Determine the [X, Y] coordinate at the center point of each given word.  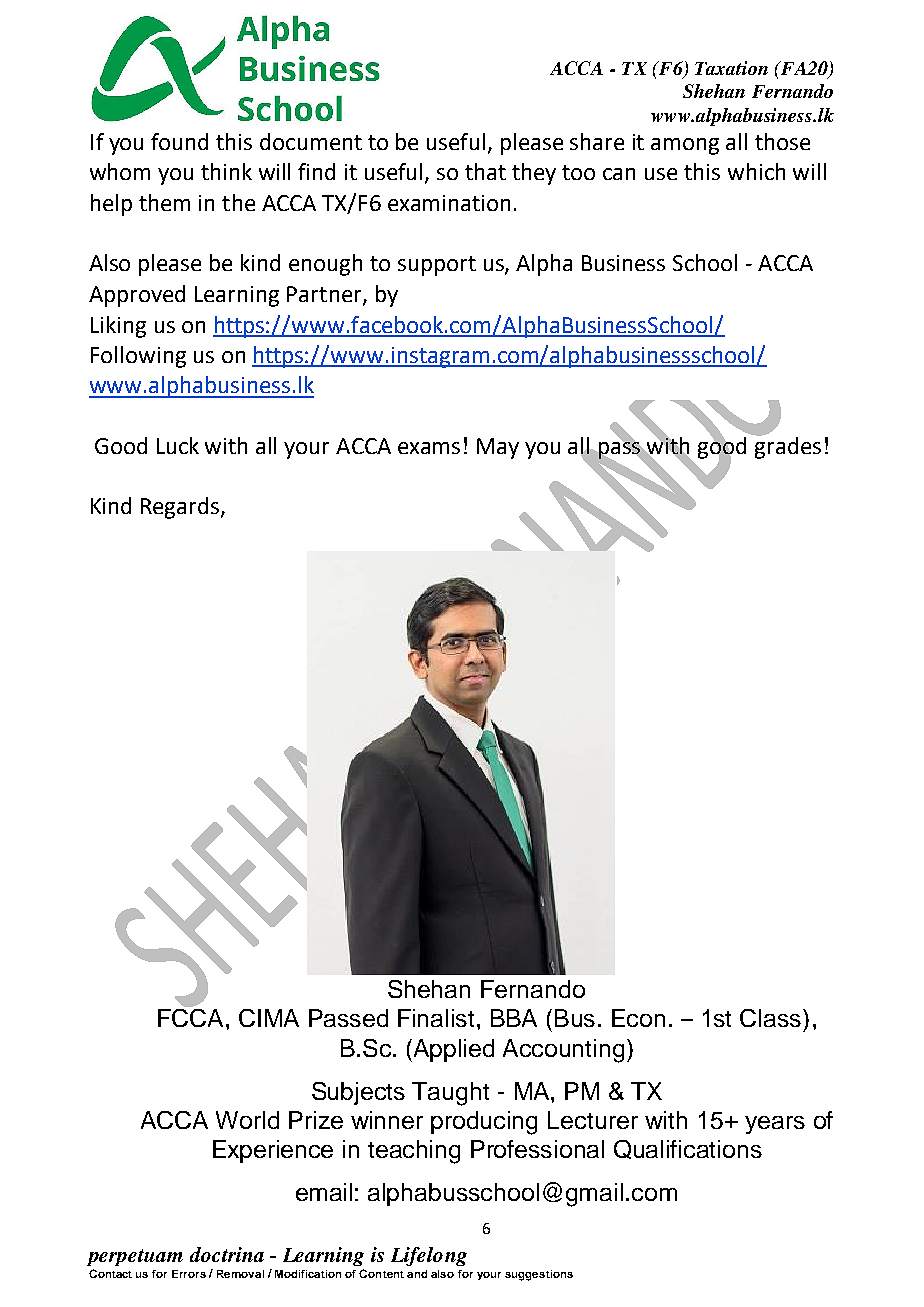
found [179, 141]
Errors [189, 1274]
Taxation [731, 68]
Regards [181, 508]
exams [429, 448]
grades [787, 446]
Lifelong [429, 1256]
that [485, 171]
